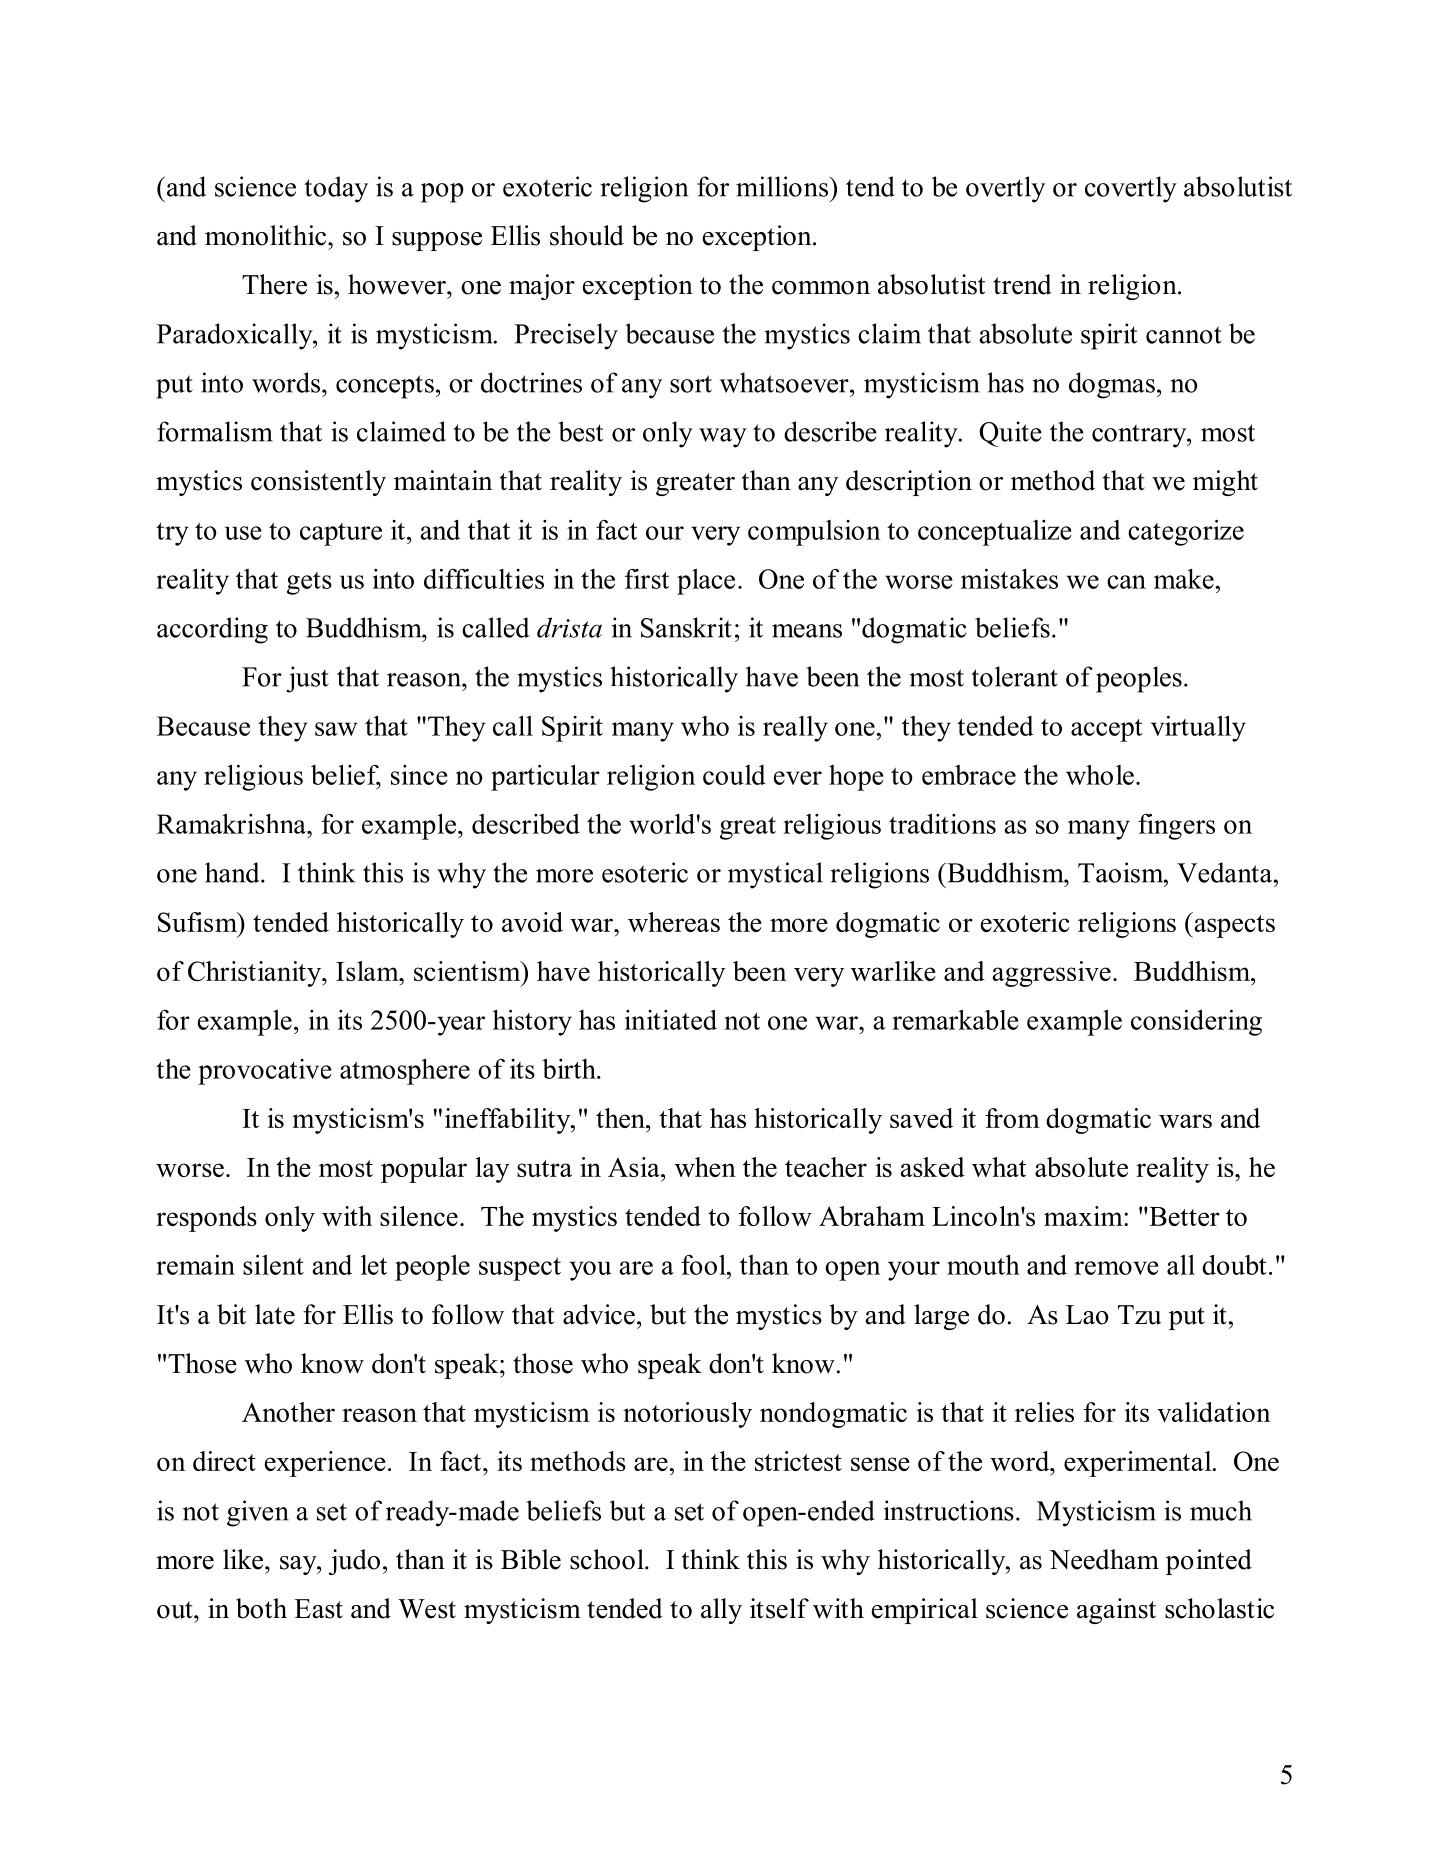 This document has height=1876, width=1450. What do you see at coordinates (1084, 1216) in the document?
I see `maxim` at bounding box center [1084, 1216].
